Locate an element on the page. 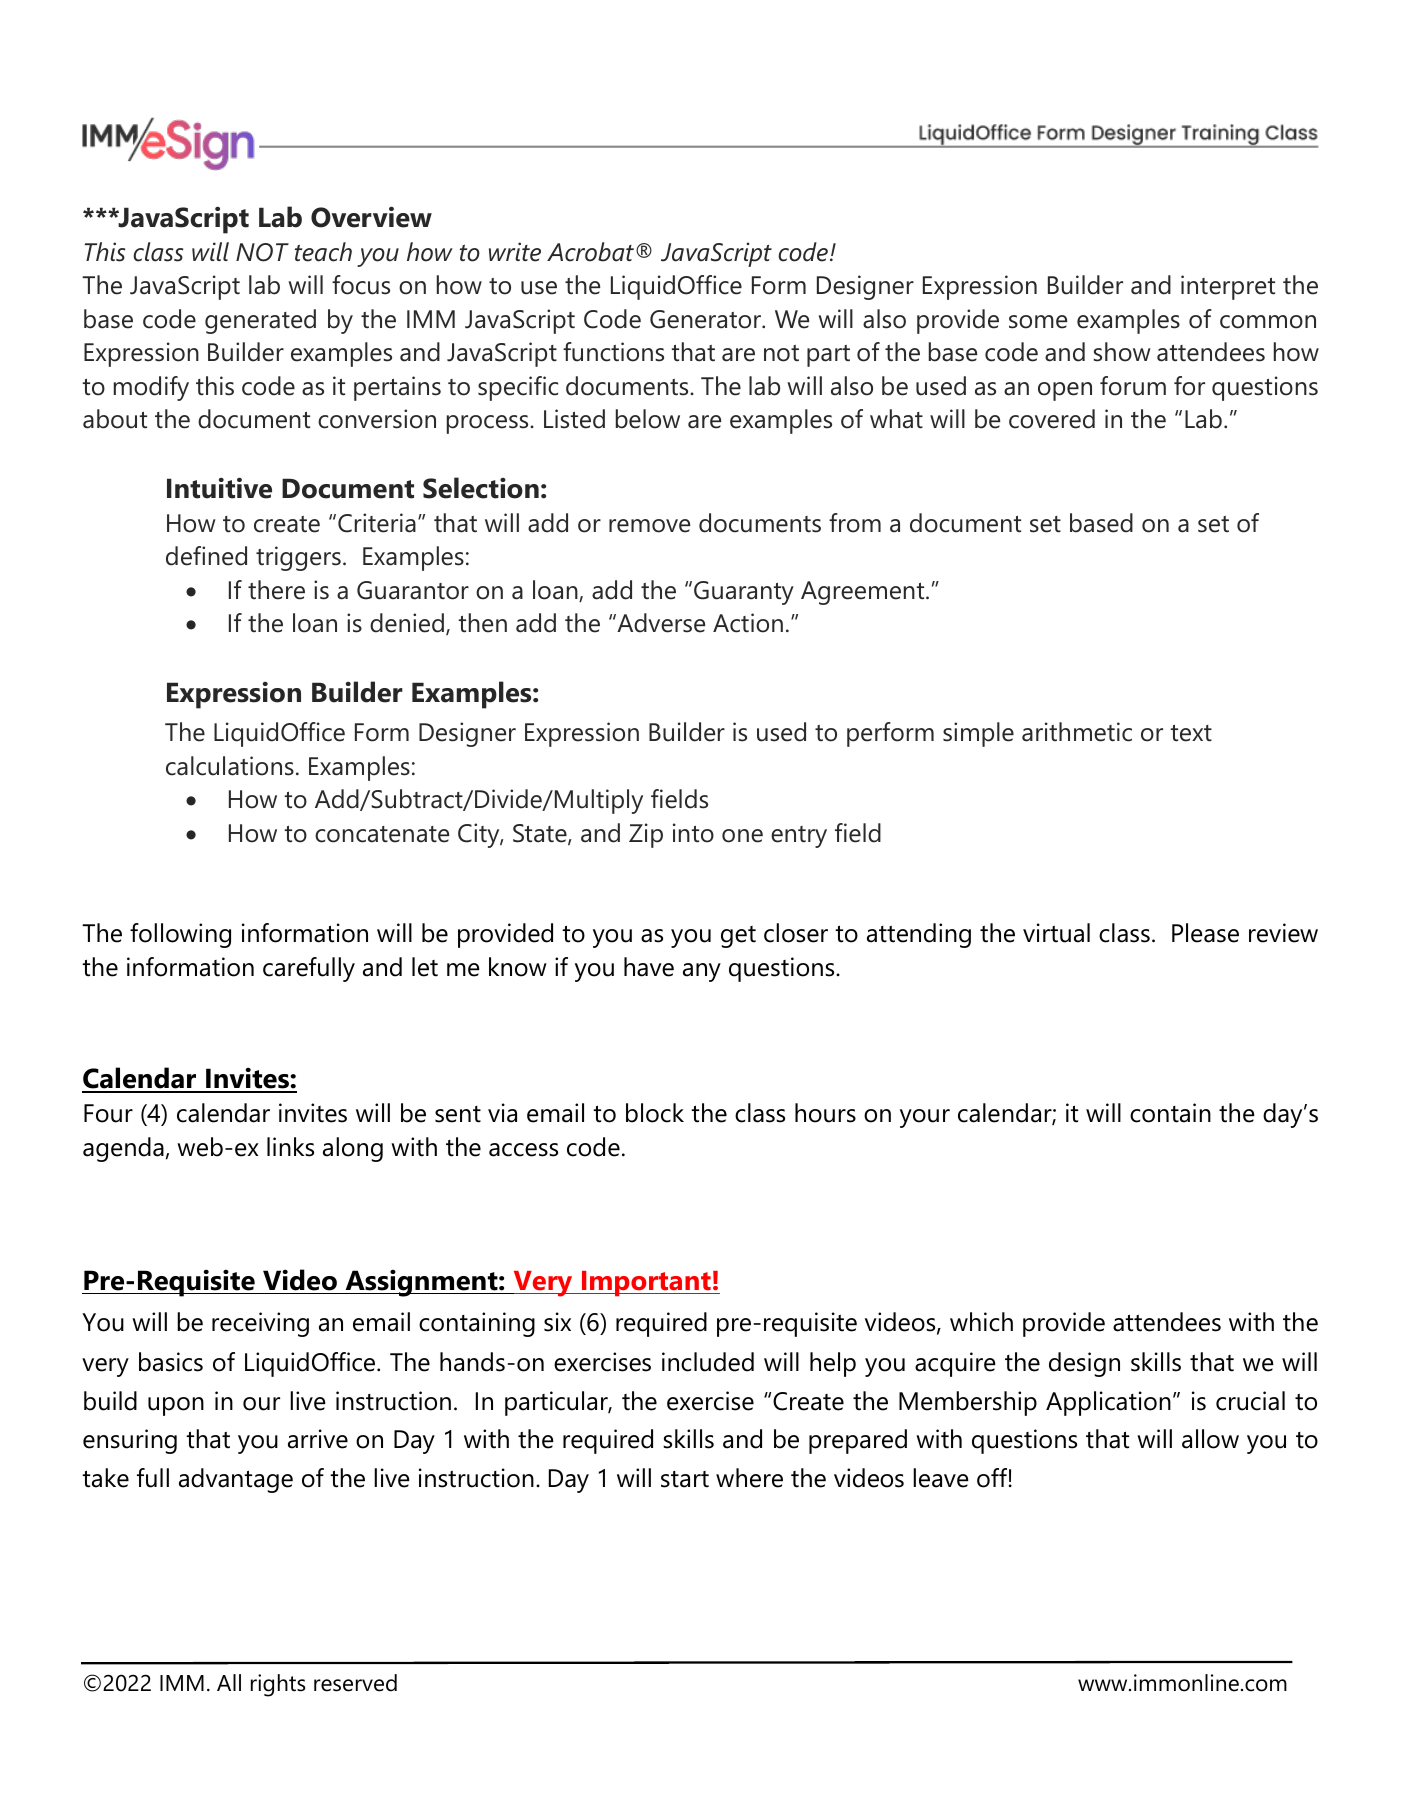 This document has width=1401, height=1813. rights is located at coordinates (278, 1685).
